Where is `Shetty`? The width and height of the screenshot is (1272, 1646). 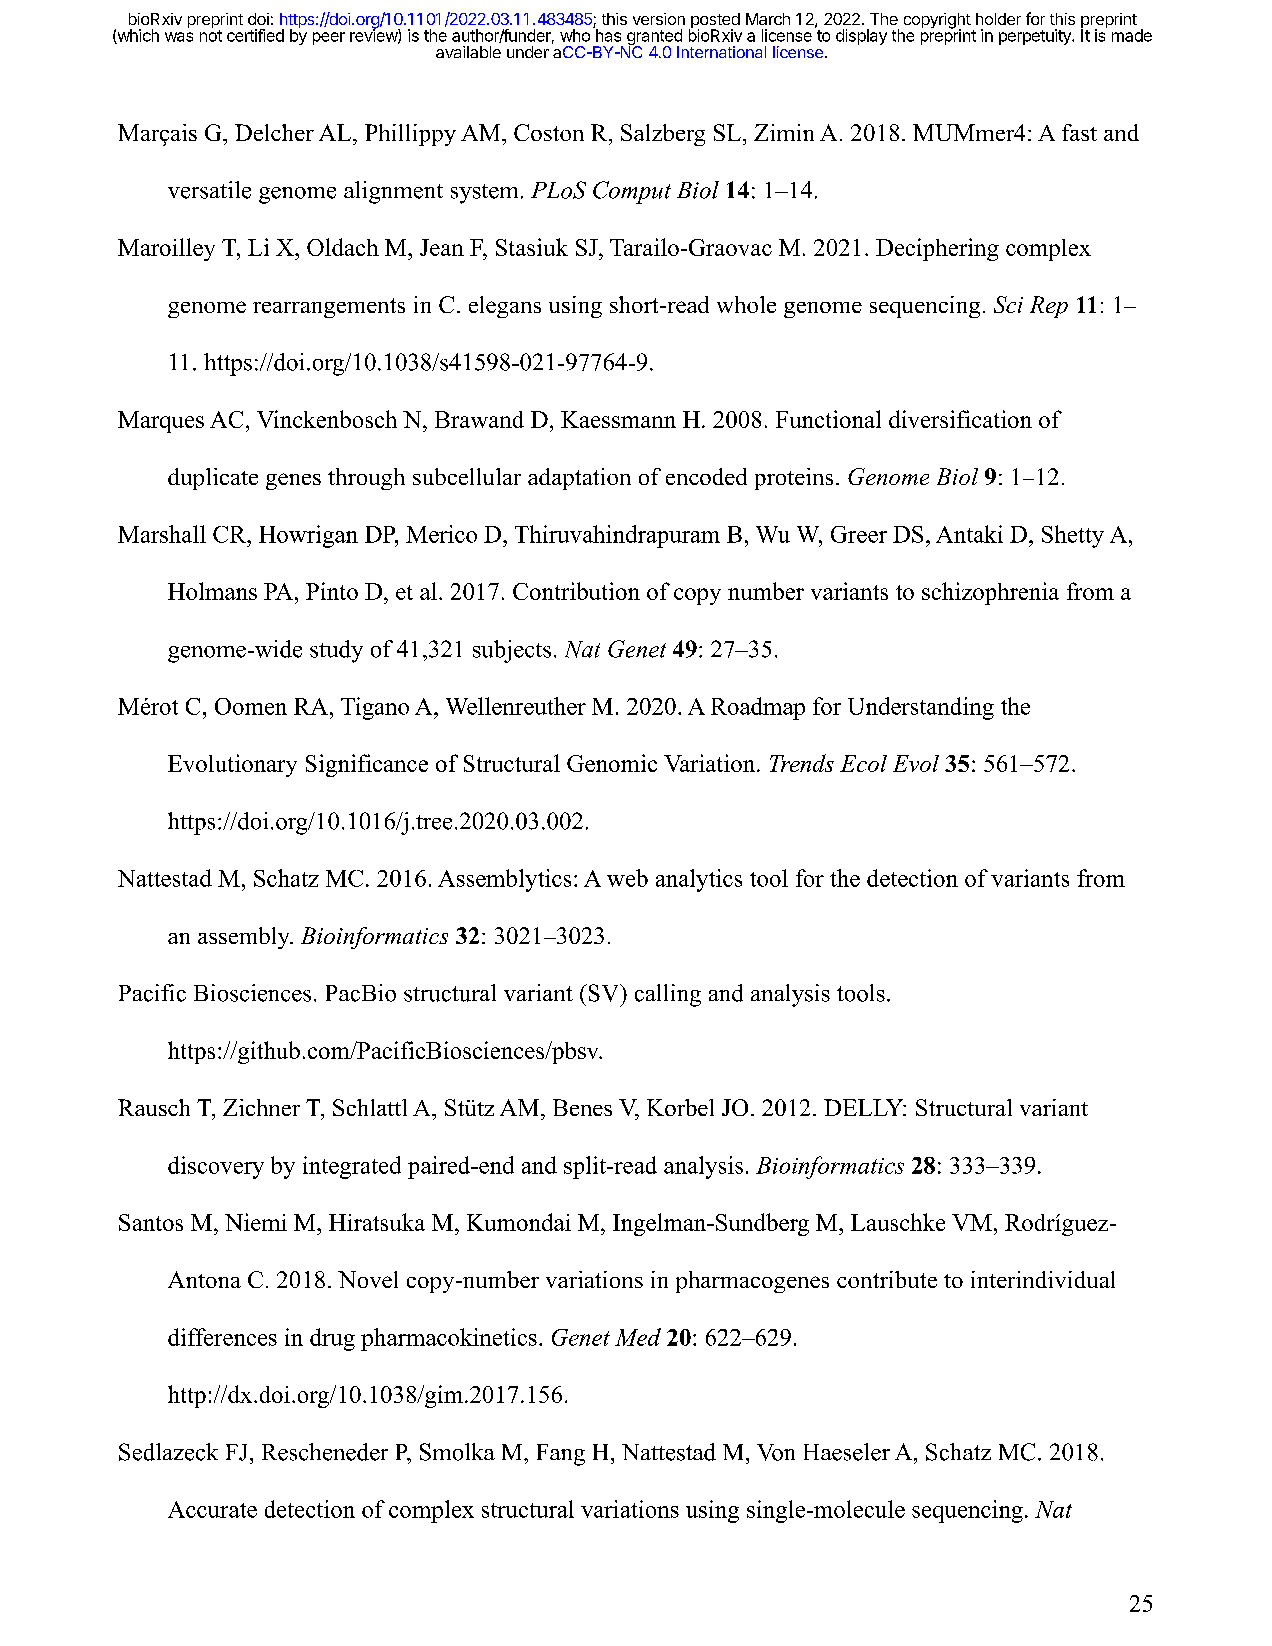
Shetty is located at coordinates (1073, 536).
